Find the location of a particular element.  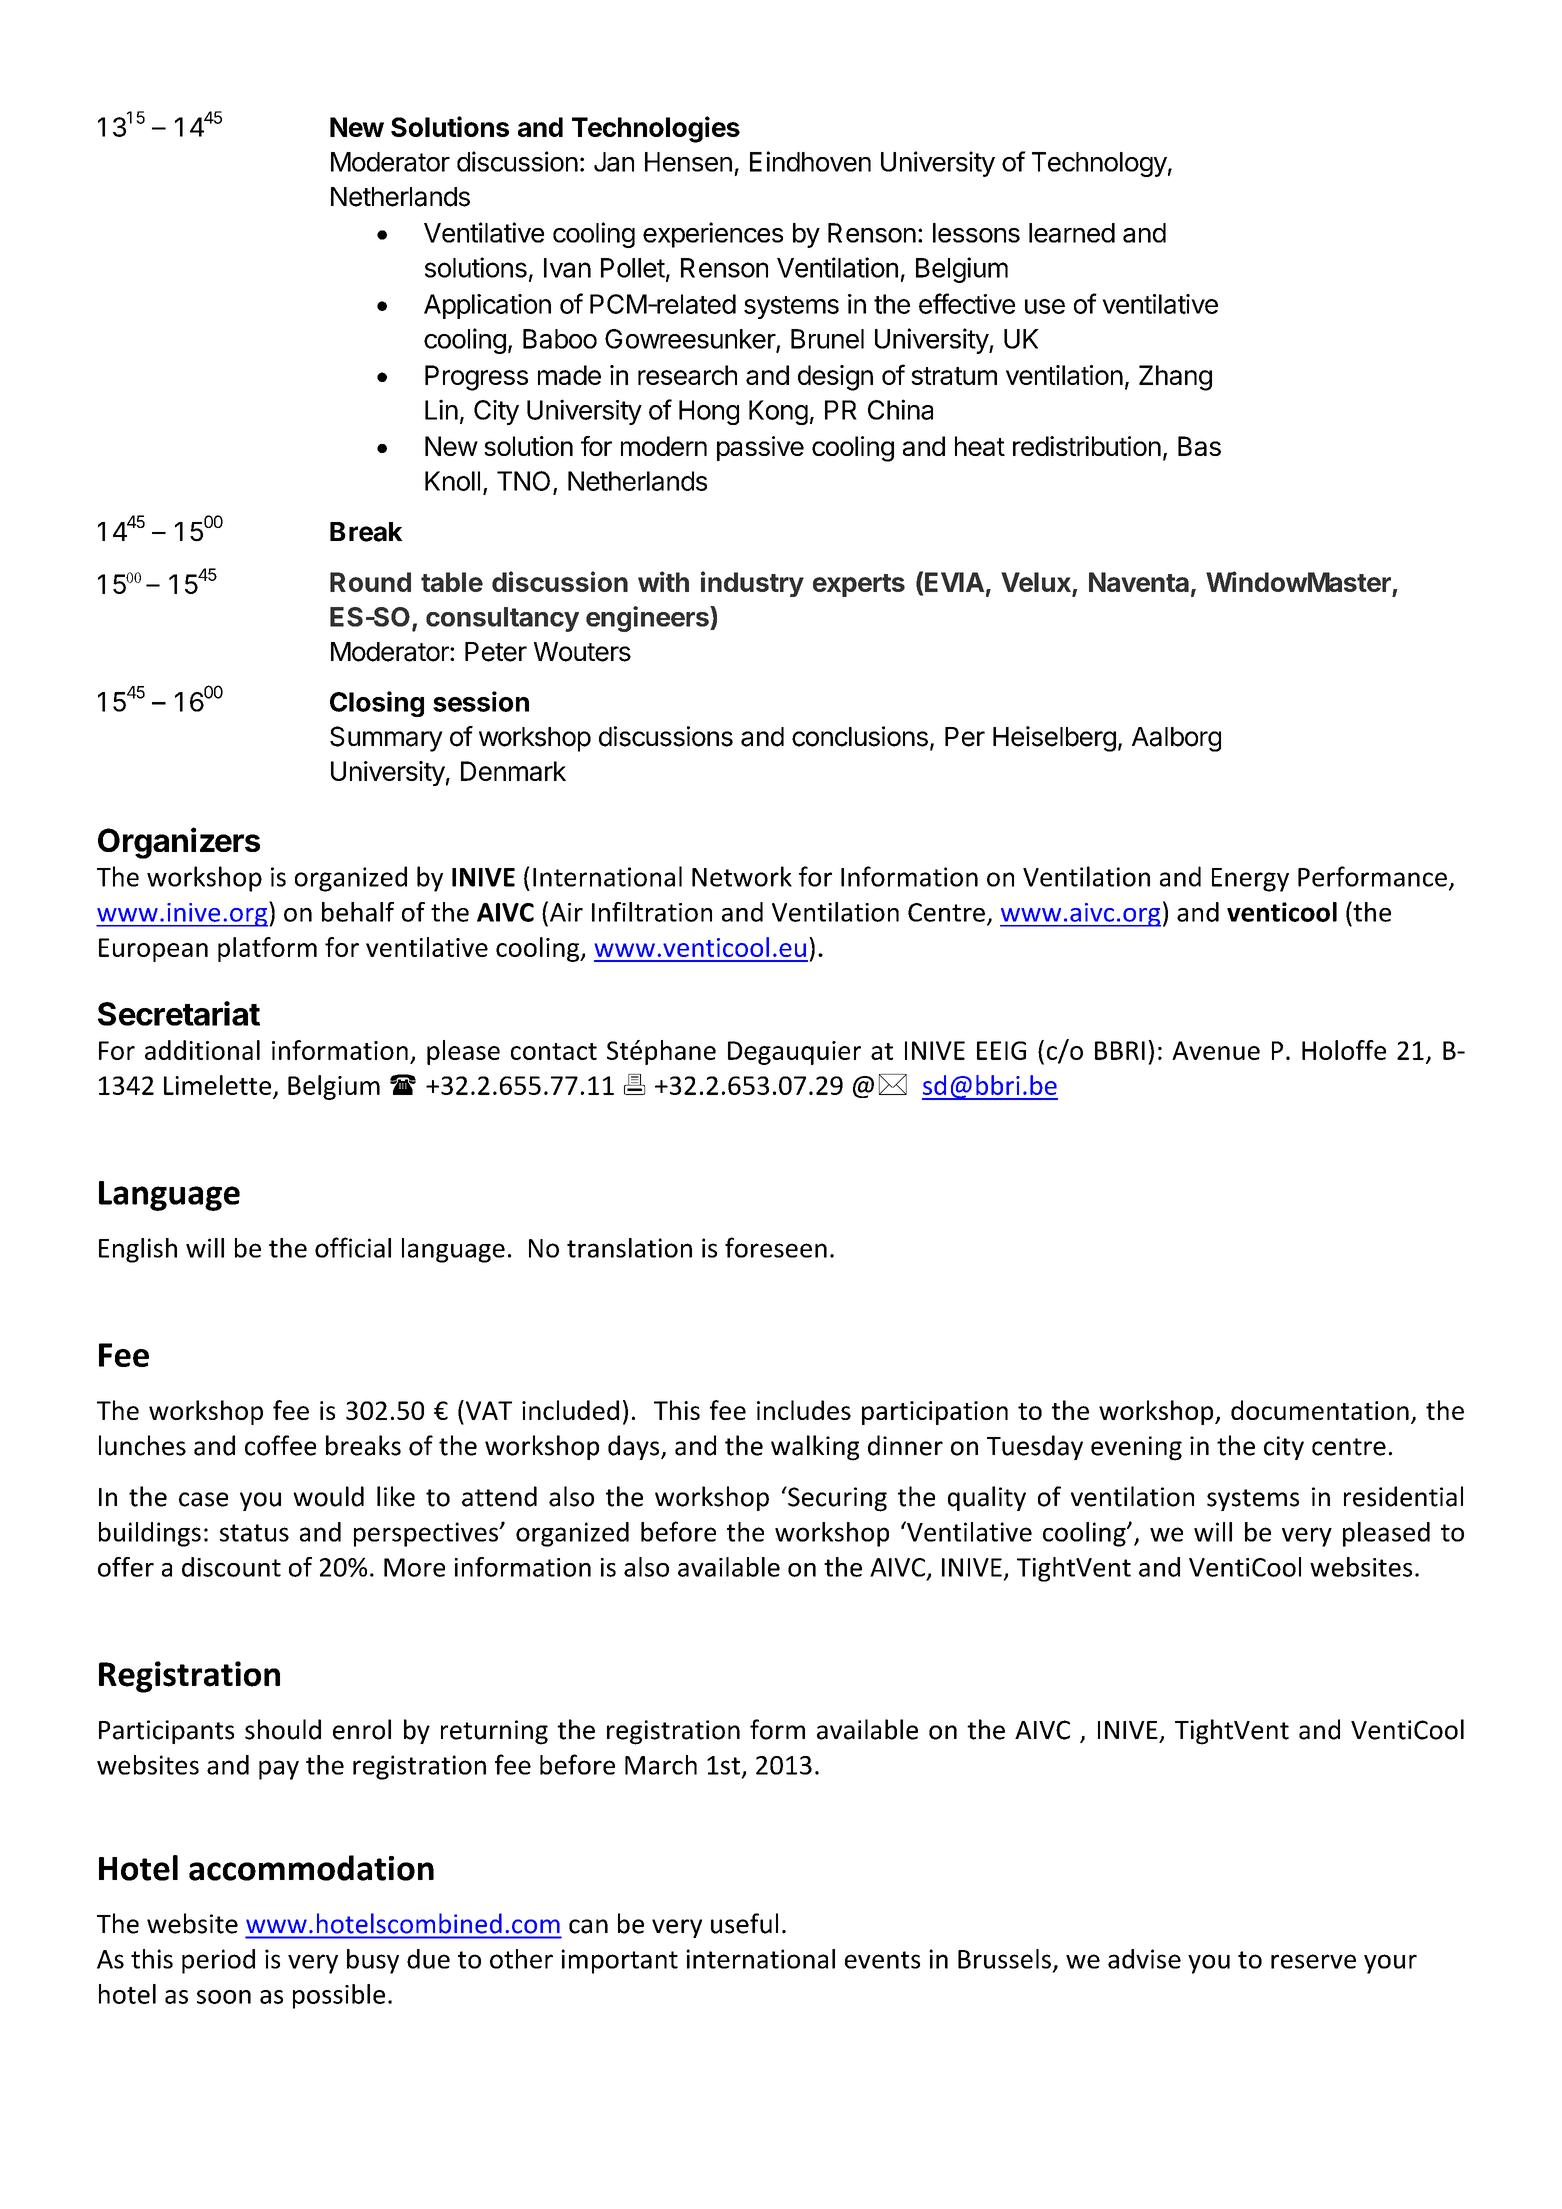

Eindhoven is located at coordinates (810, 161).
